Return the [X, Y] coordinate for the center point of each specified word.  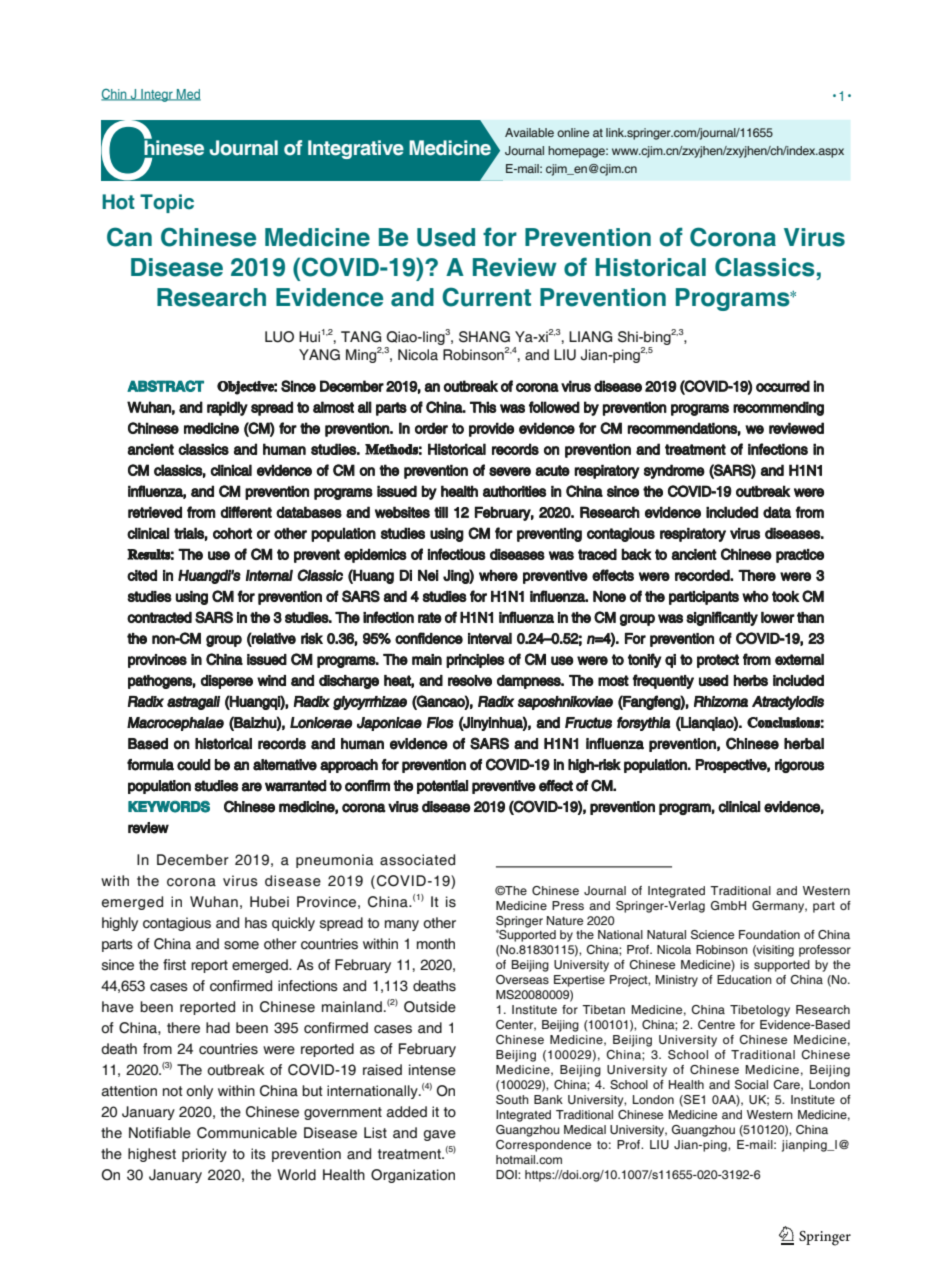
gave [440, 1135]
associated [417, 860]
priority [204, 1155]
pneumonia [335, 861]
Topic [167, 203]
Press [568, 905]
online [573, 132]
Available [529, 132]
